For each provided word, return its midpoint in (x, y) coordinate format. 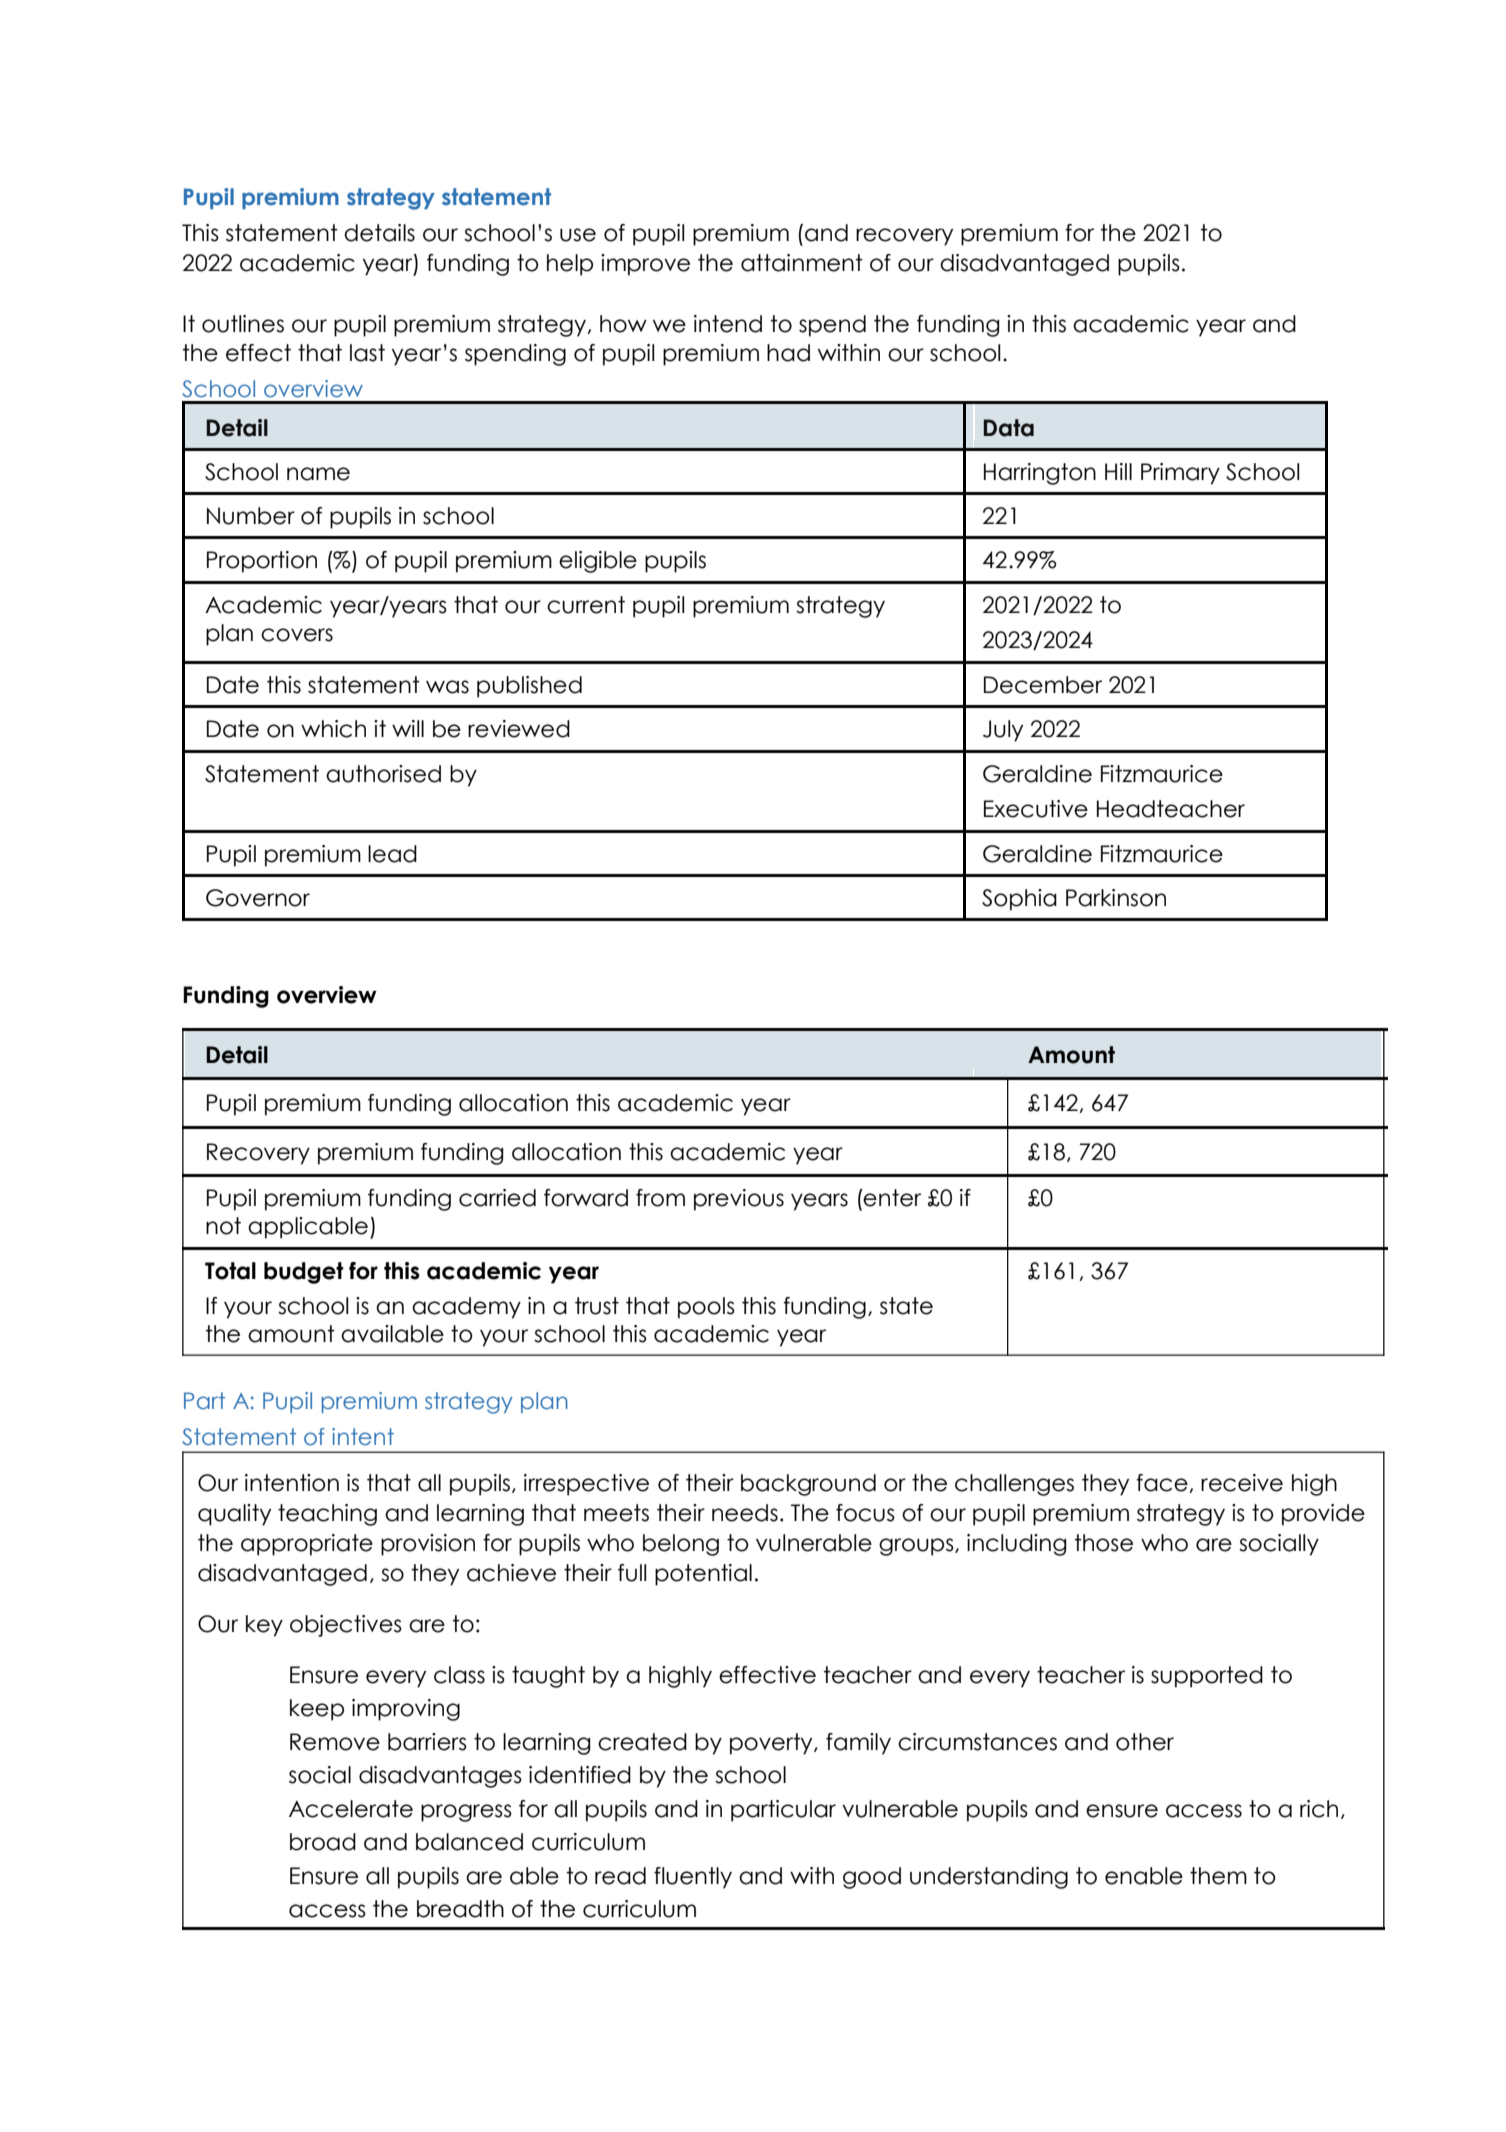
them (1218, 1876)
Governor (258, 898)
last (367, 353)
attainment (802, 263)
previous (739, 1200)
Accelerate (351, 1809)
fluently (693, 1878)
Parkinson (1116, 898)
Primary (1180, 474)
